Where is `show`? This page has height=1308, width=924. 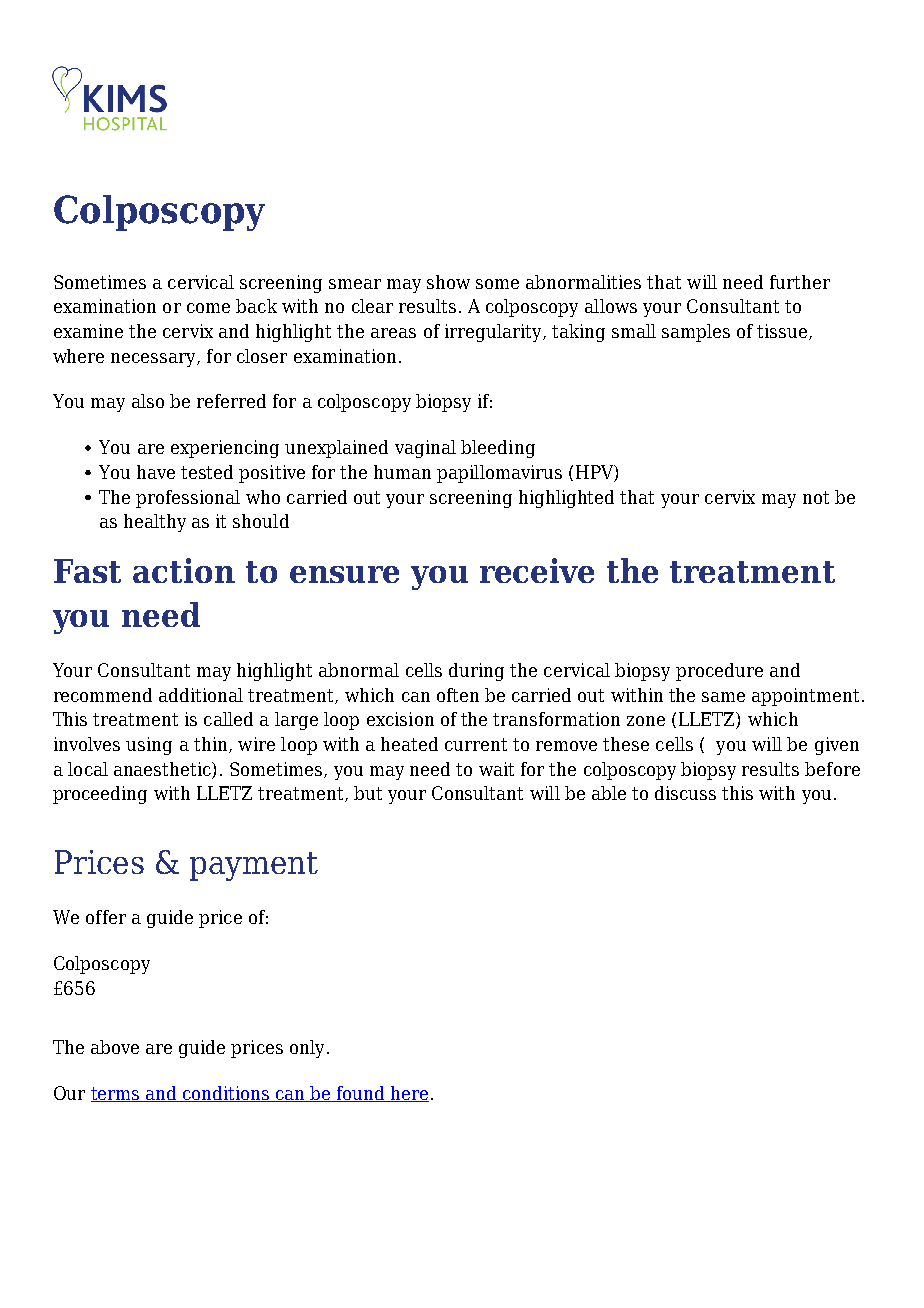
show is located at coordinates (448, 282).
